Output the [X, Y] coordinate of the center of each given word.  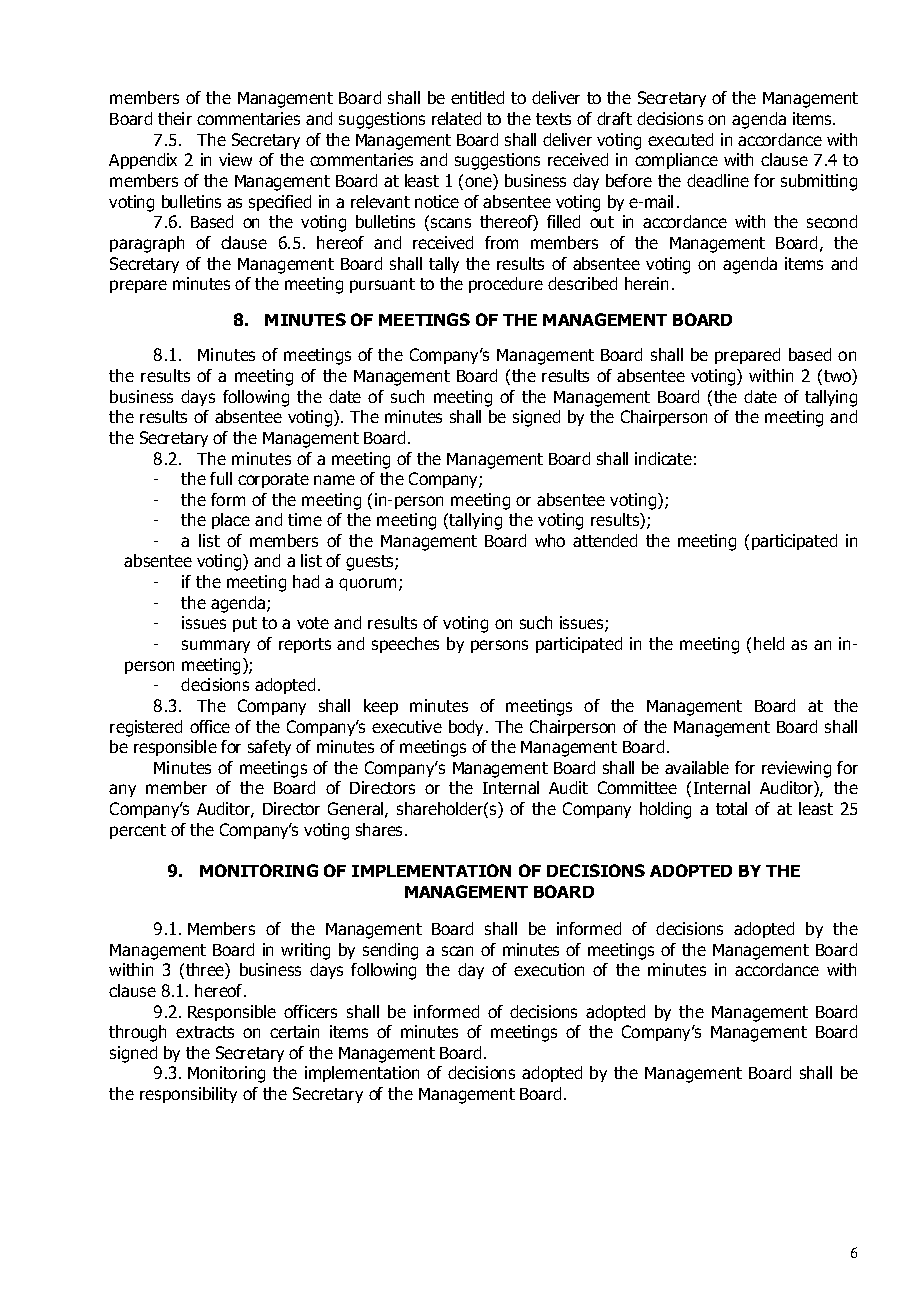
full [221, 478]
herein [646, 283]
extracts [205, 1032]
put [245, 624]
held [769, 643]
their [175, 118]
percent [138, 831]
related [456, 118]
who [550, 540]
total [731, 808]
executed [680, 139]
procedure [506, 285]
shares [381, 829]
